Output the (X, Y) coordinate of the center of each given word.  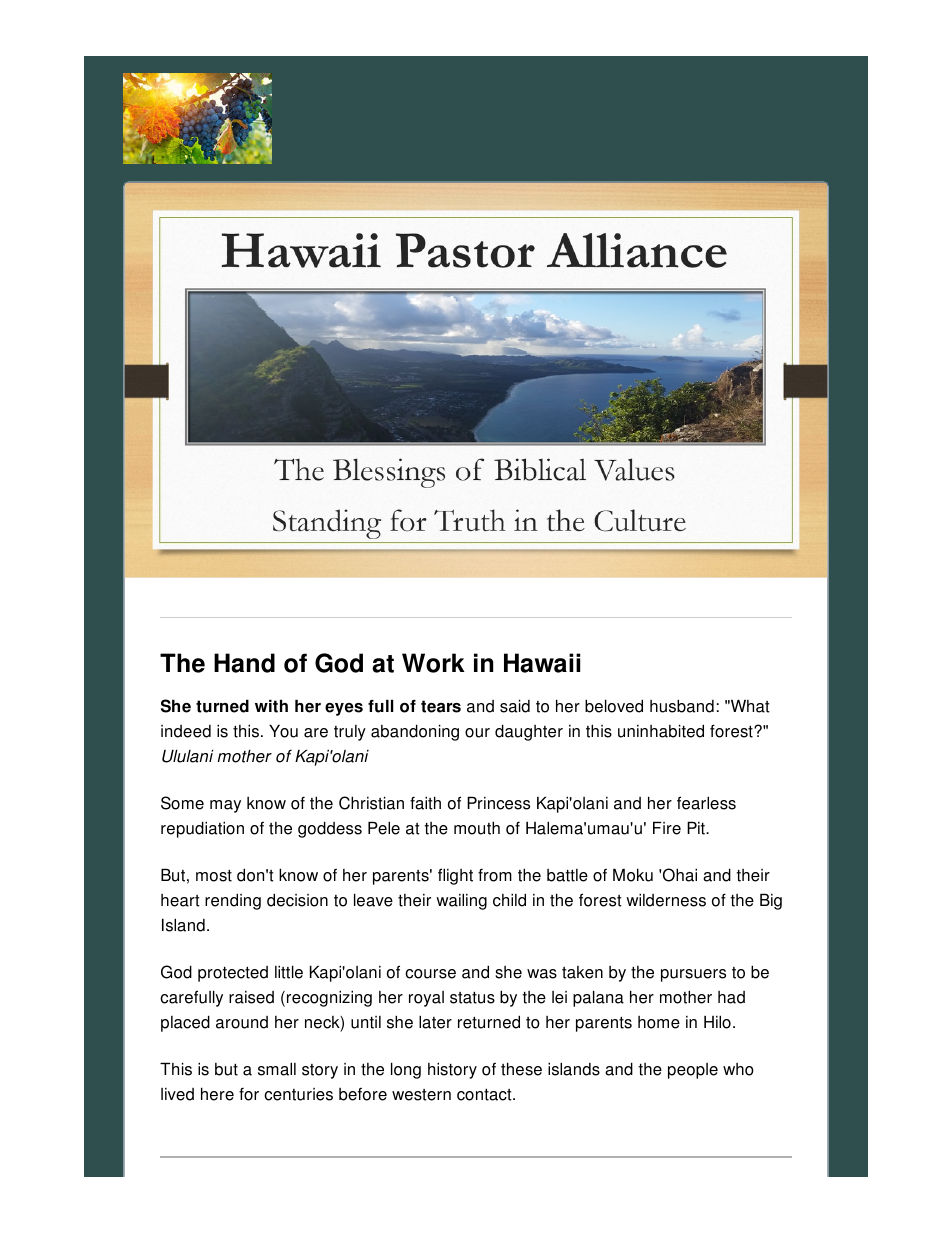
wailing (461, 901)
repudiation (202, 829)
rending (233, 901)
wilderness (666, 900)
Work (433, 663)
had (731, 997)
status (472, 998)
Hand (244, 663)
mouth (477, 828)
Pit (697, 828)
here (217, 1094)
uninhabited (661, 731)
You (283, 731)
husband (682, 706)
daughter (529, 732)
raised (251, 997)
